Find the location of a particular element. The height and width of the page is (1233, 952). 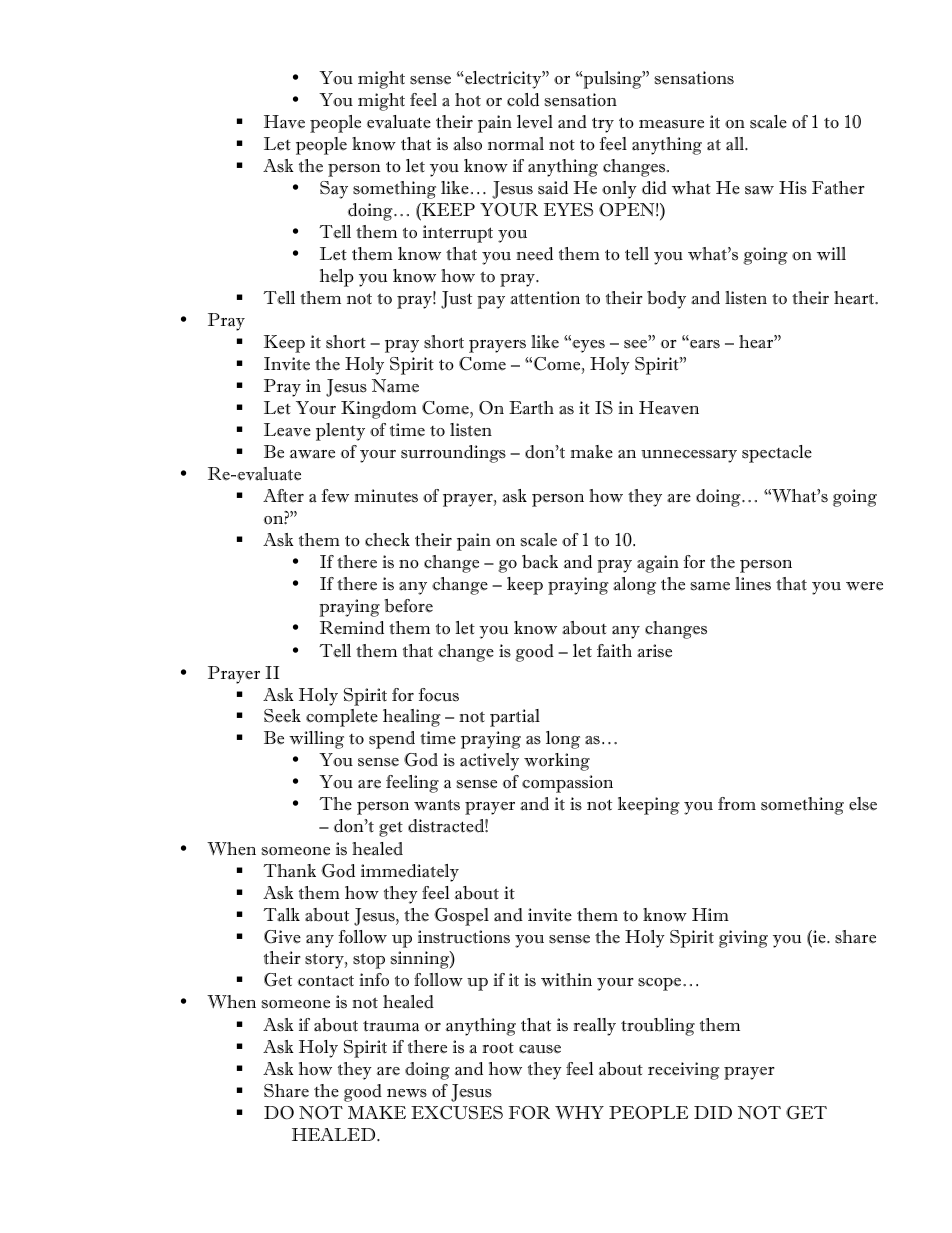

Earth is located at coordinates (531, 408).
